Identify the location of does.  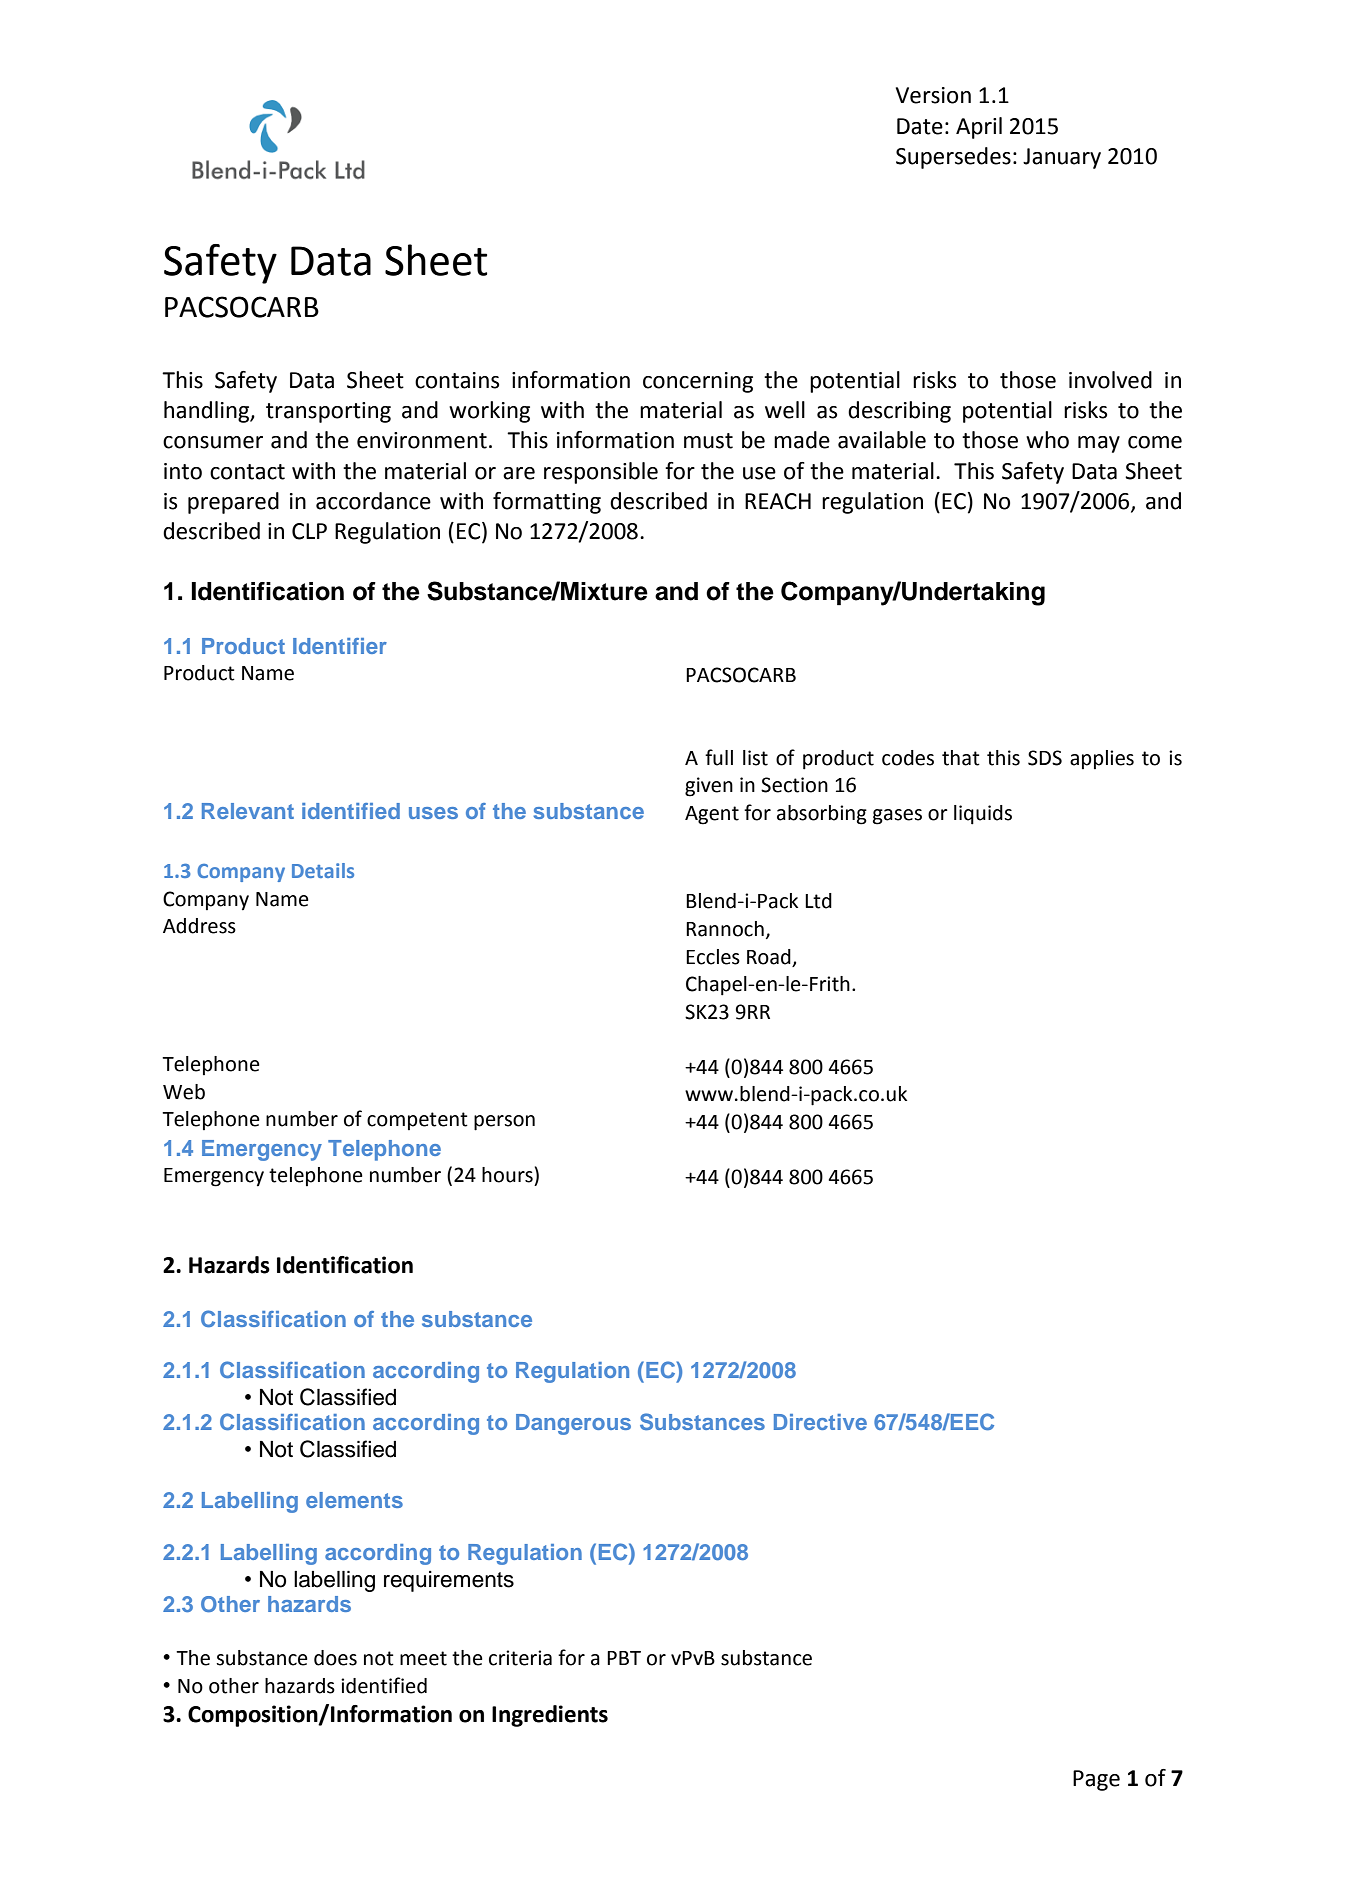
(335, 1658).
